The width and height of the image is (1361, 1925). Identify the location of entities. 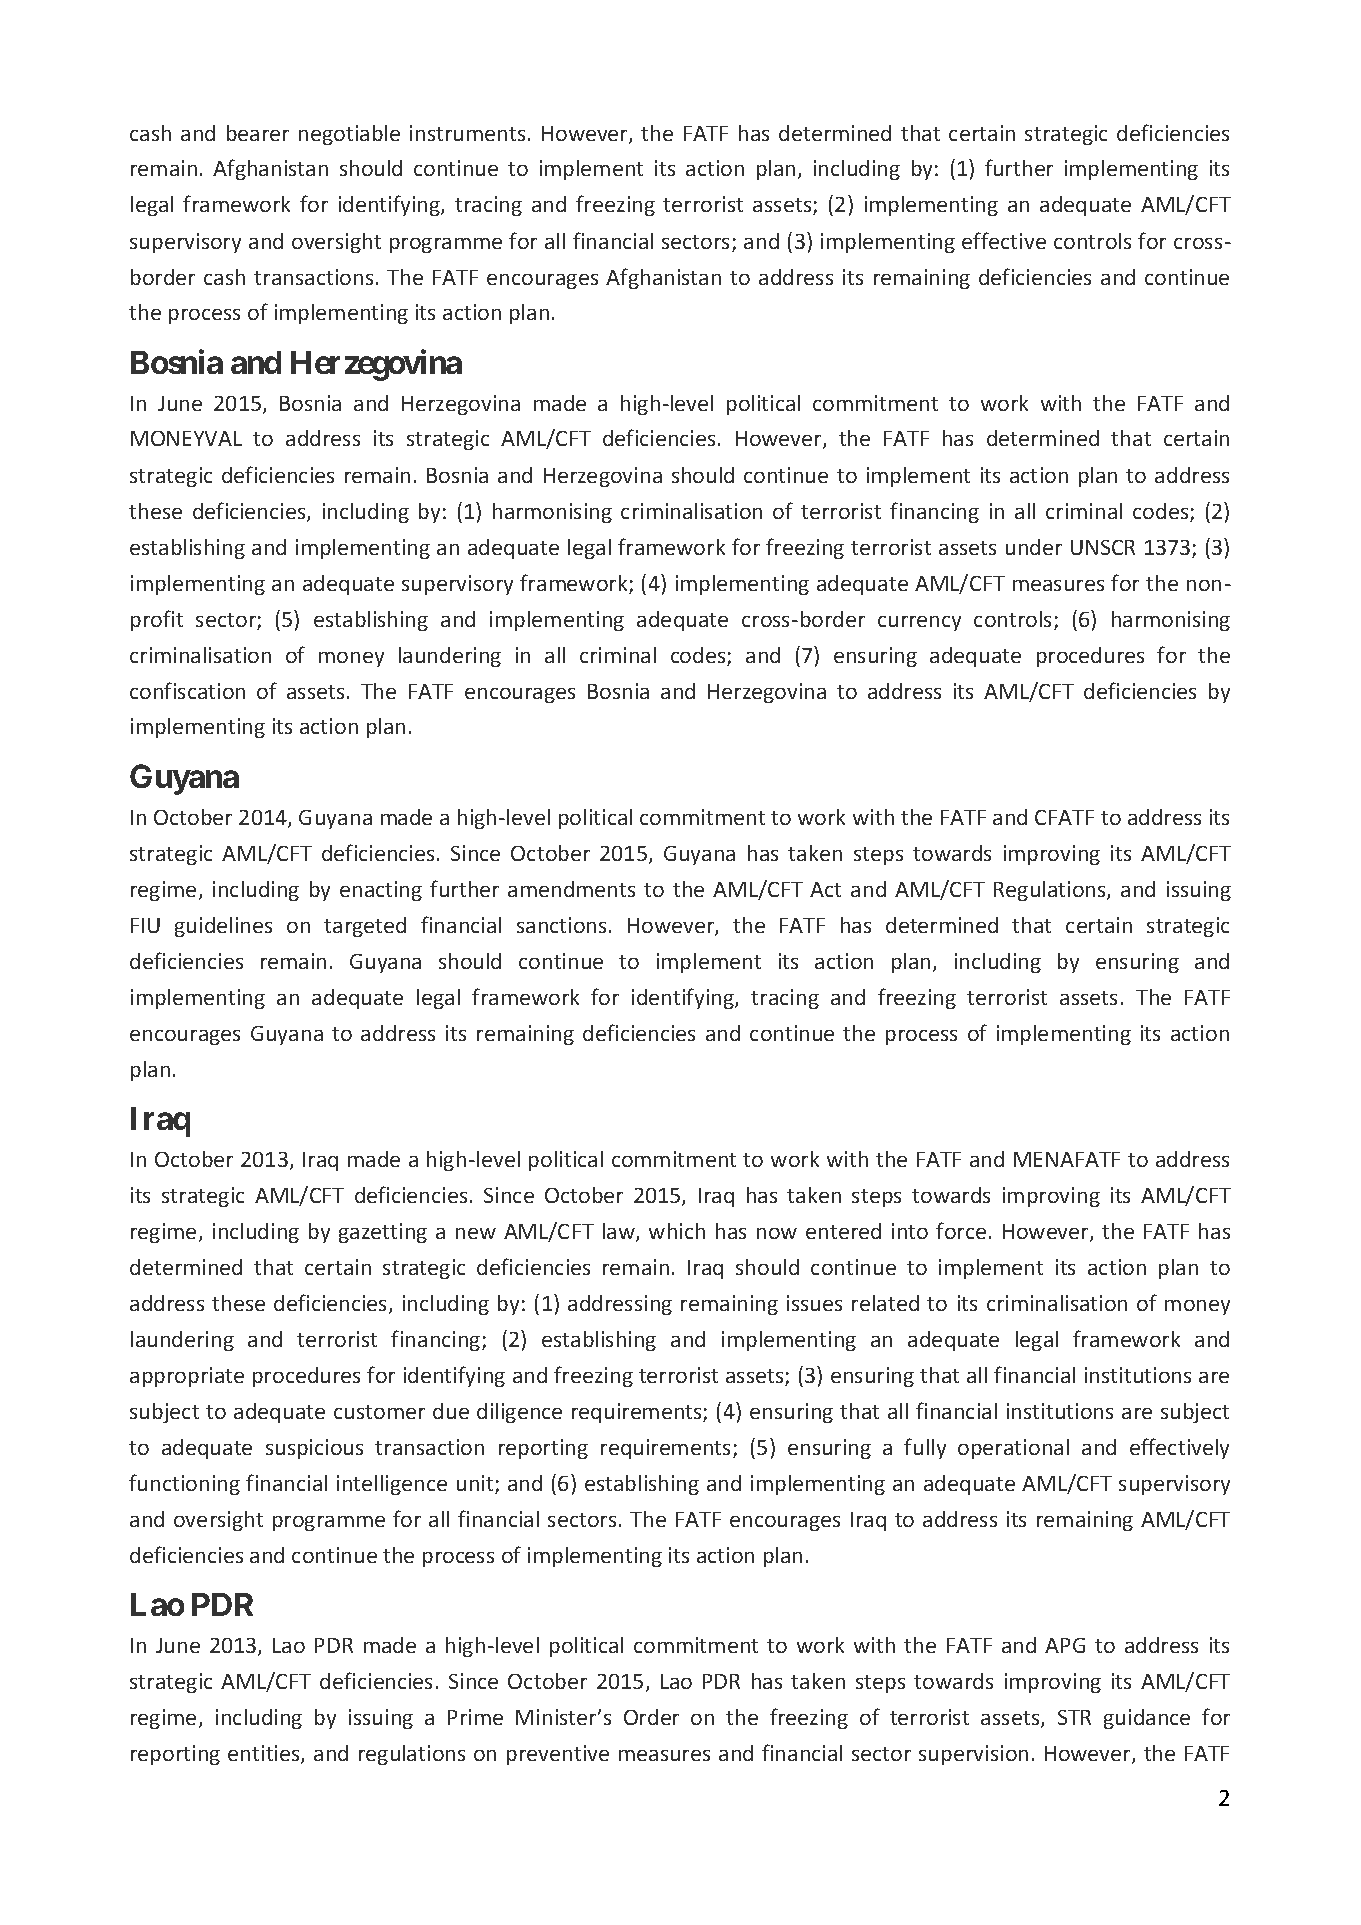
(265, 1754).
